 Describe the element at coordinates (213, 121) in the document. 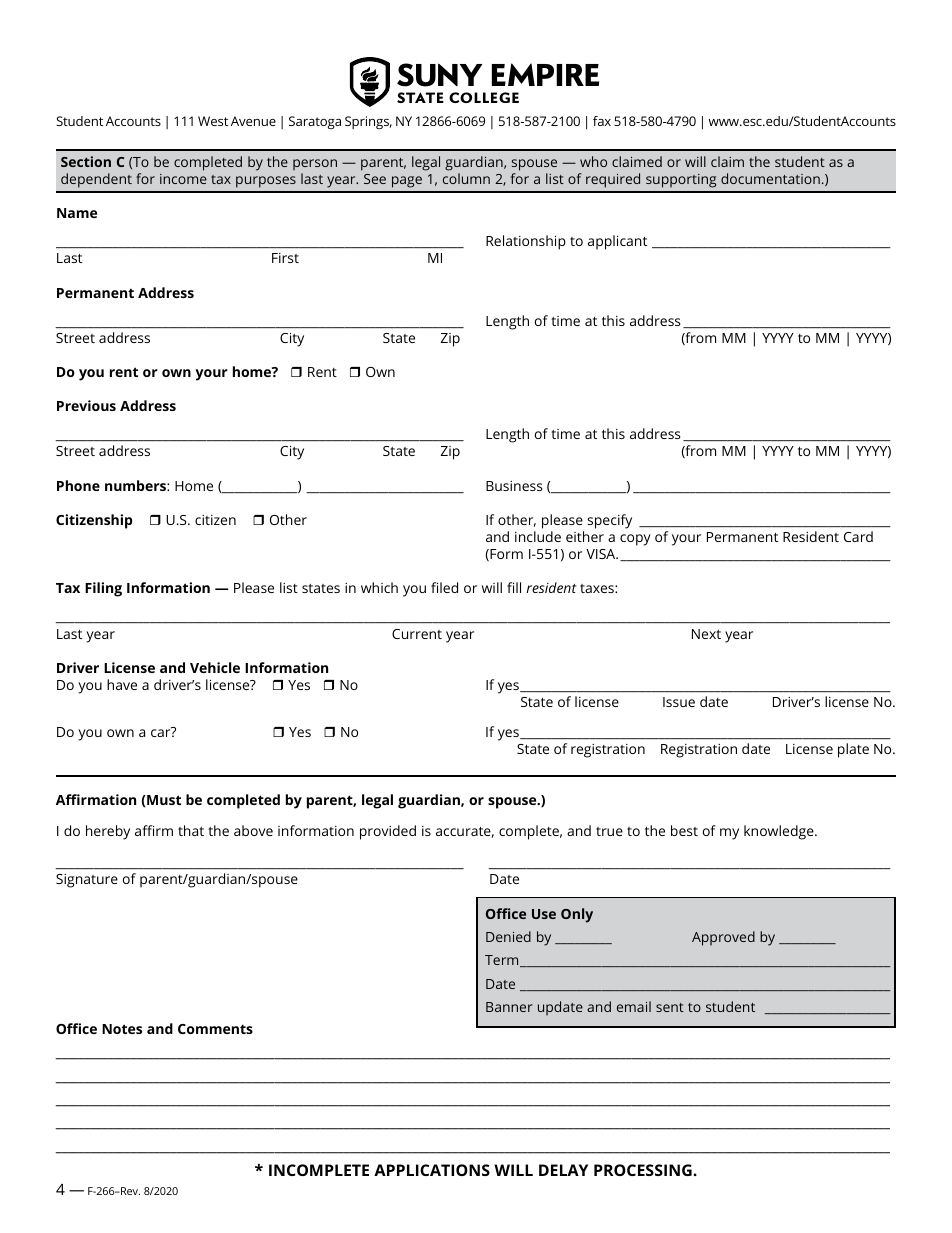

I see `West` at that location.
